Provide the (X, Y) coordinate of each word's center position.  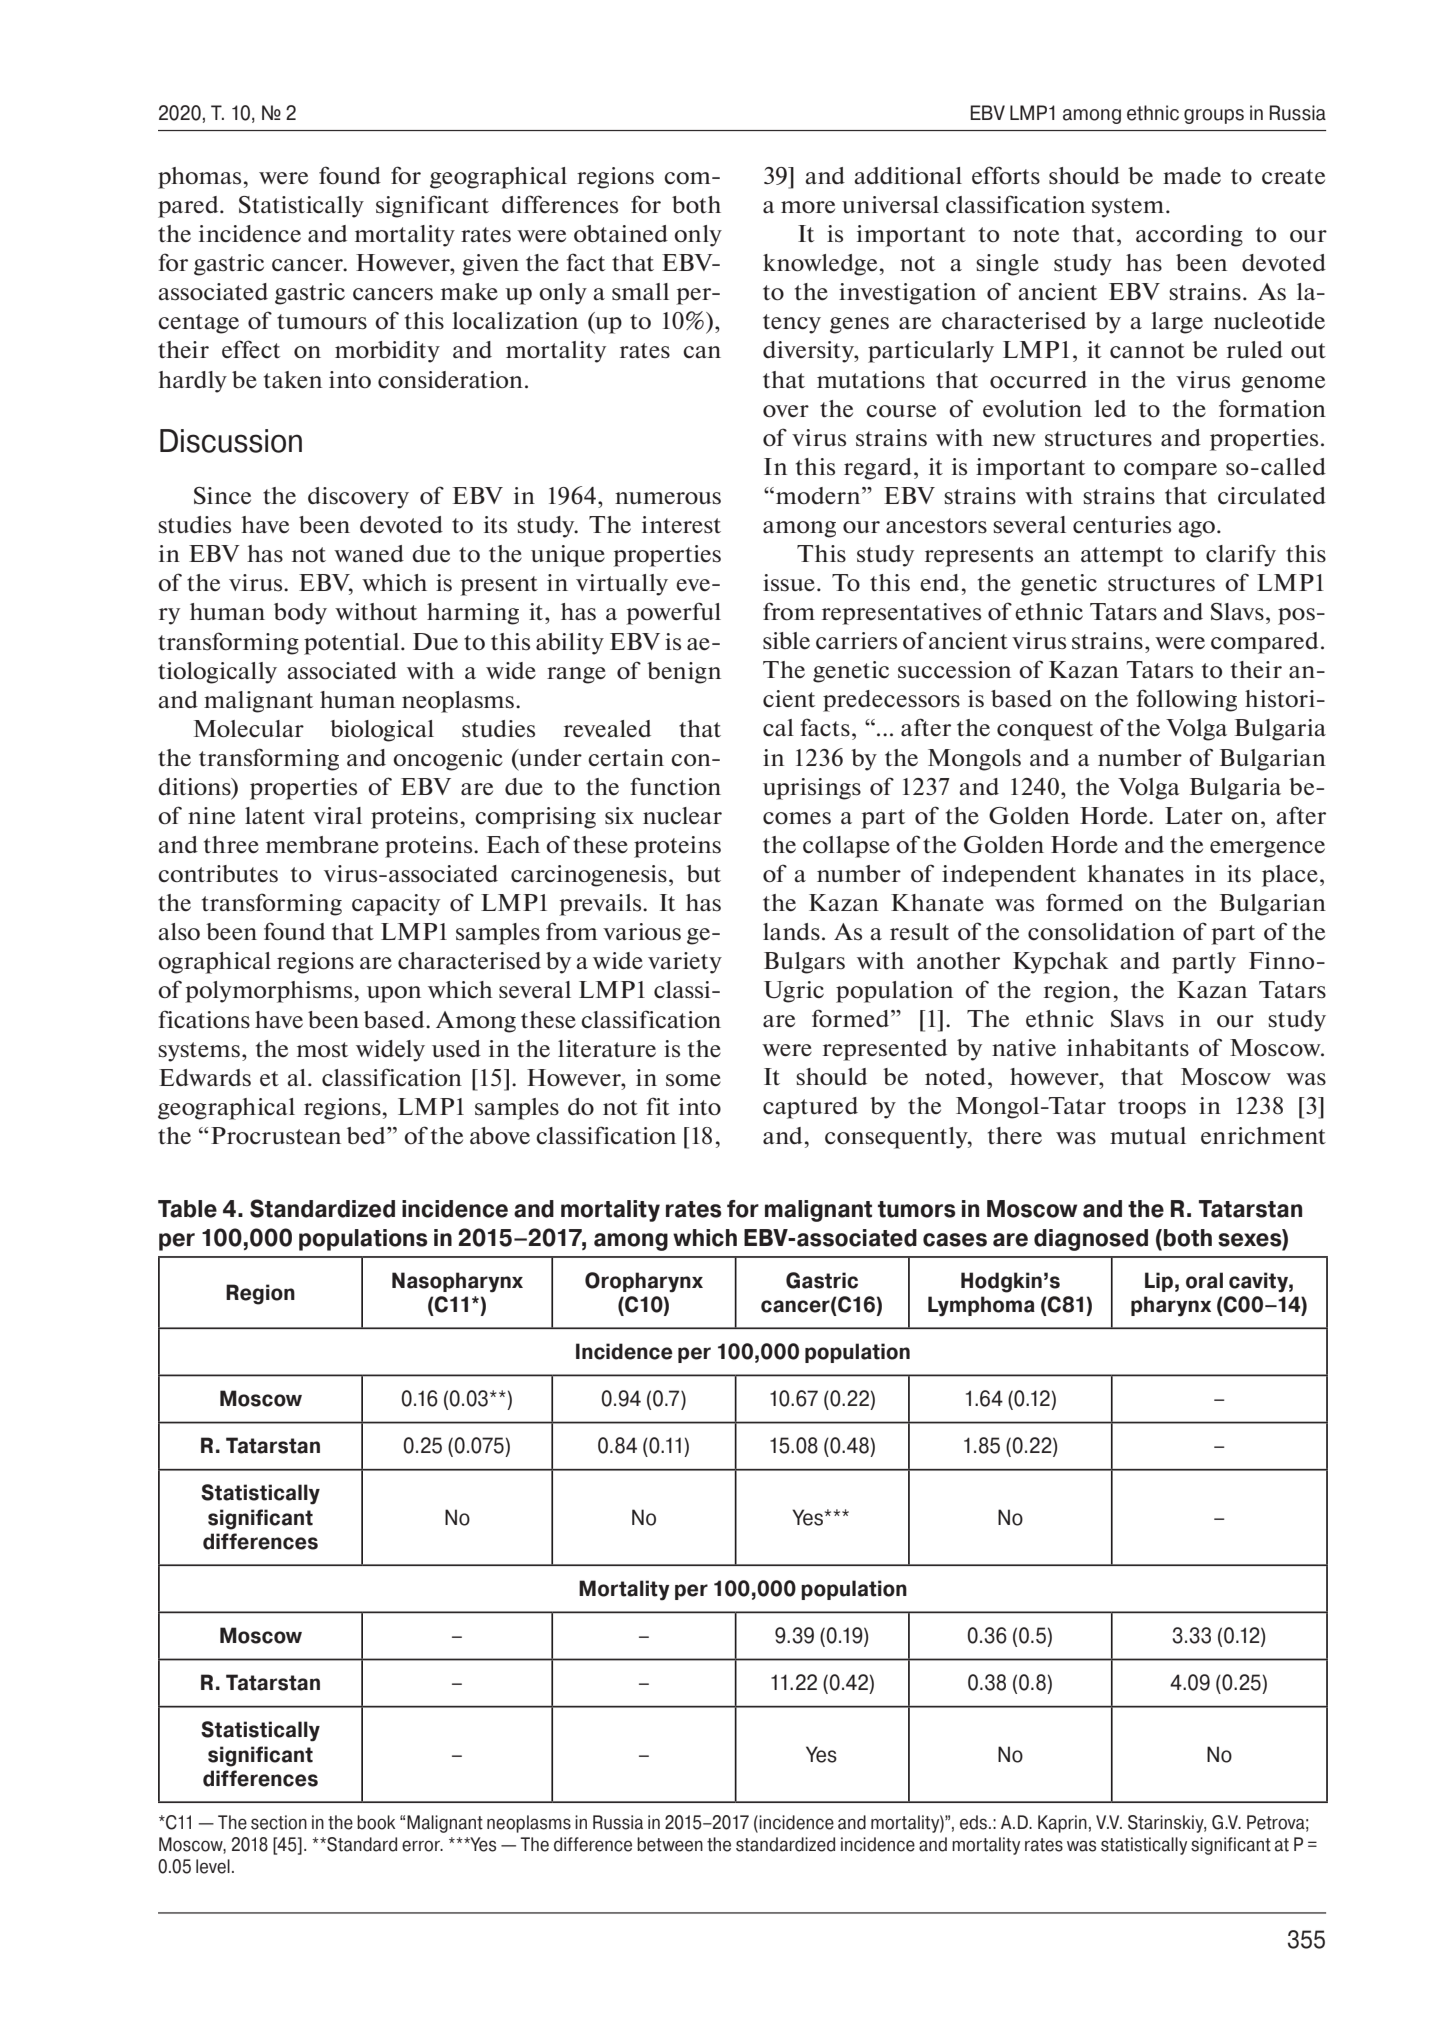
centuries (1122, 525)
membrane (322, 844)
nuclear (682, 815)
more (808, 207)
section (279, 1822)
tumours (322, 322)
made (1192, 175)
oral (1204, 1280)
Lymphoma (981, 1306)
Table (187, 1209)
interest (681, 525)
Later (1194, 815)
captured (810, 1108)
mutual (1148, 1135)
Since (222, 496)
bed (367, 1135)
